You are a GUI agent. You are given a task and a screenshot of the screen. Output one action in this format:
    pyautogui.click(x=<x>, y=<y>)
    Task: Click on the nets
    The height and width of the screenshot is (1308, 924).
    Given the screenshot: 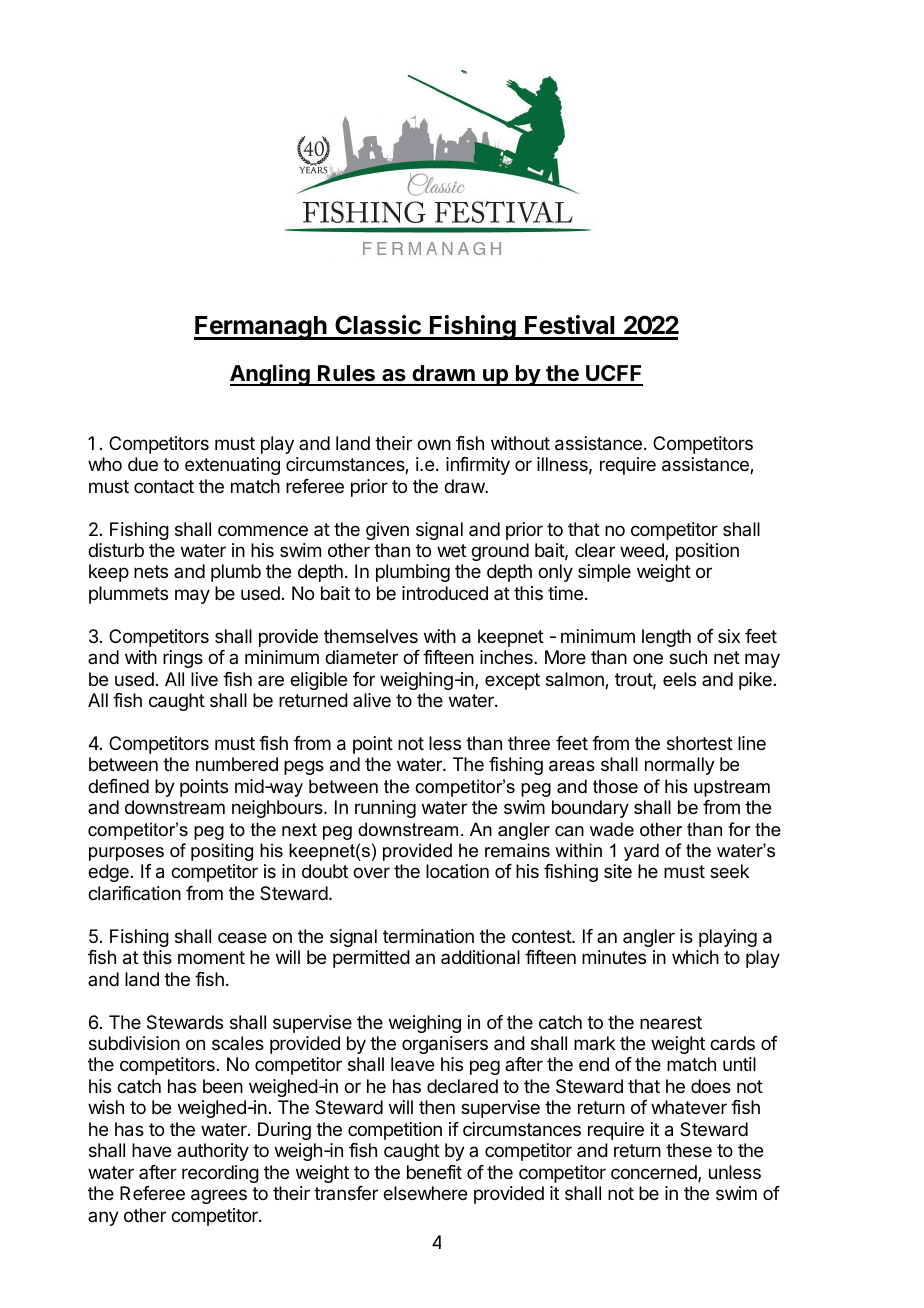 What is the action you would take?
    pyautogui.click(x=151, y=571)
